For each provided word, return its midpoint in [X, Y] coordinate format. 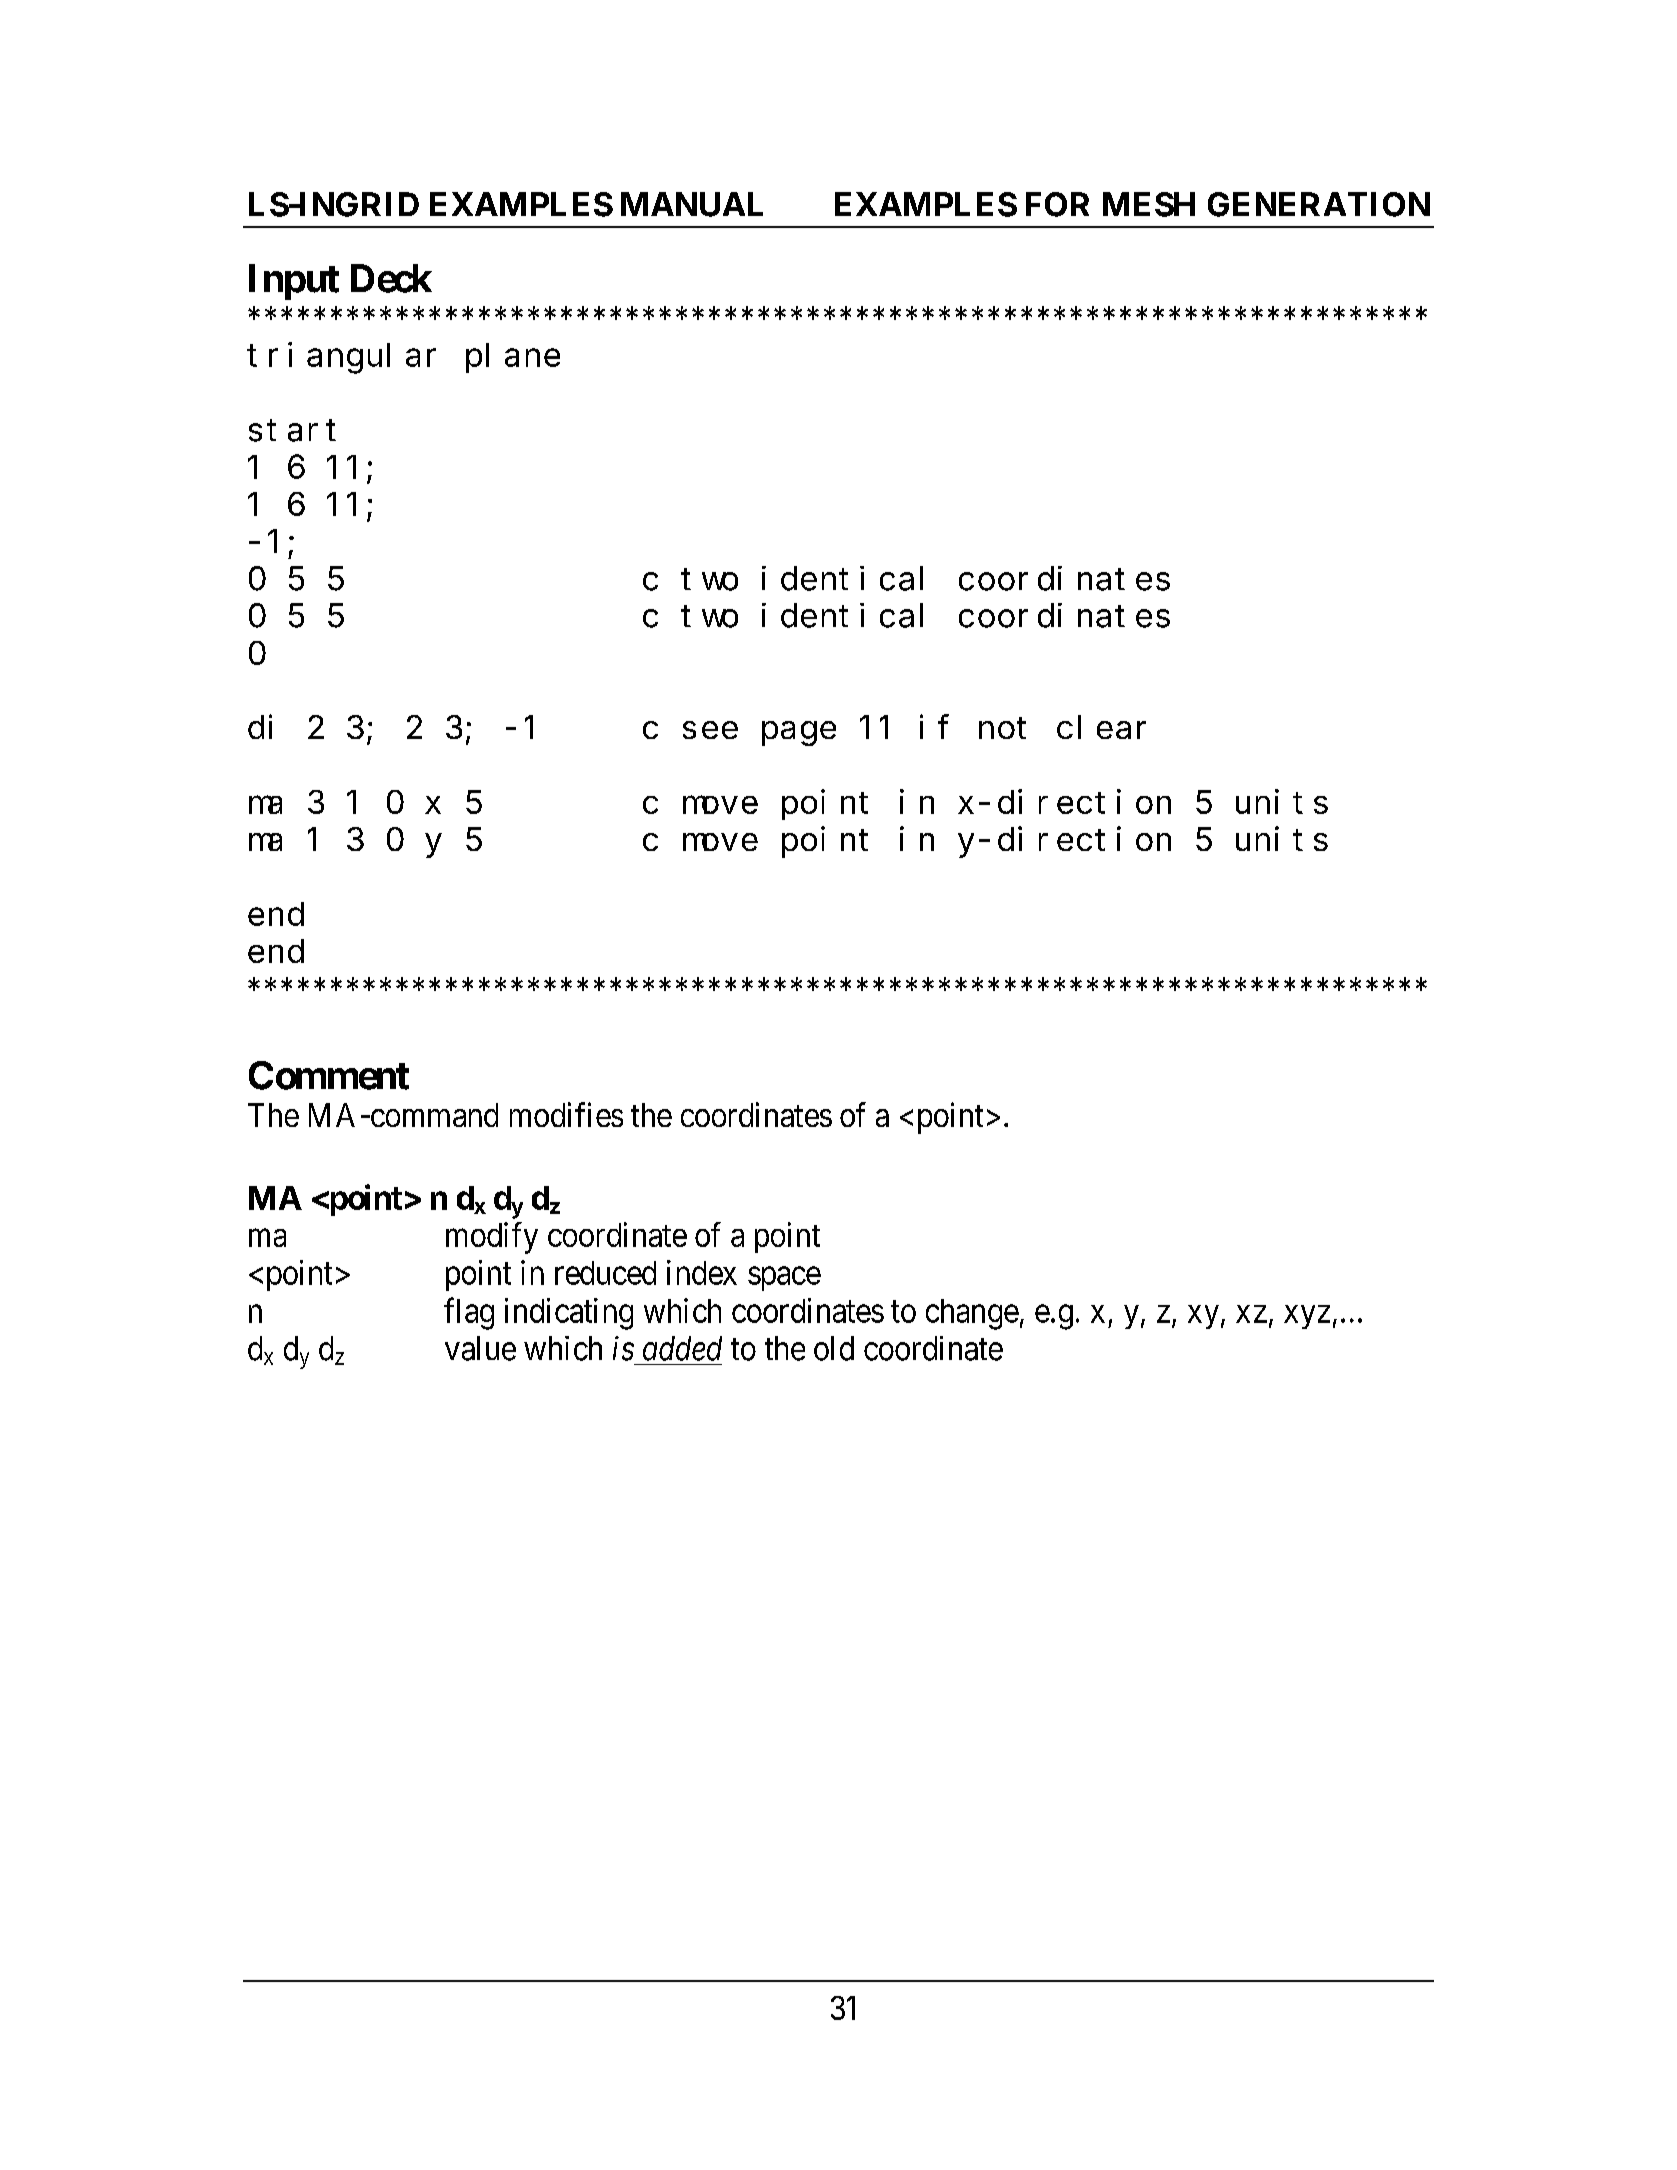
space [784, 1279]
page [799, 734]
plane [513, 358]
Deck [391, 278]
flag [469, 1313]
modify [492, 1238]
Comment [329, 1075]
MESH [1149, 204]
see [710, 730]
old [834, 1348]
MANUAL [692, 204]
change [972, 1314]
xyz [1307, 1317]
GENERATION [1319, 204]
